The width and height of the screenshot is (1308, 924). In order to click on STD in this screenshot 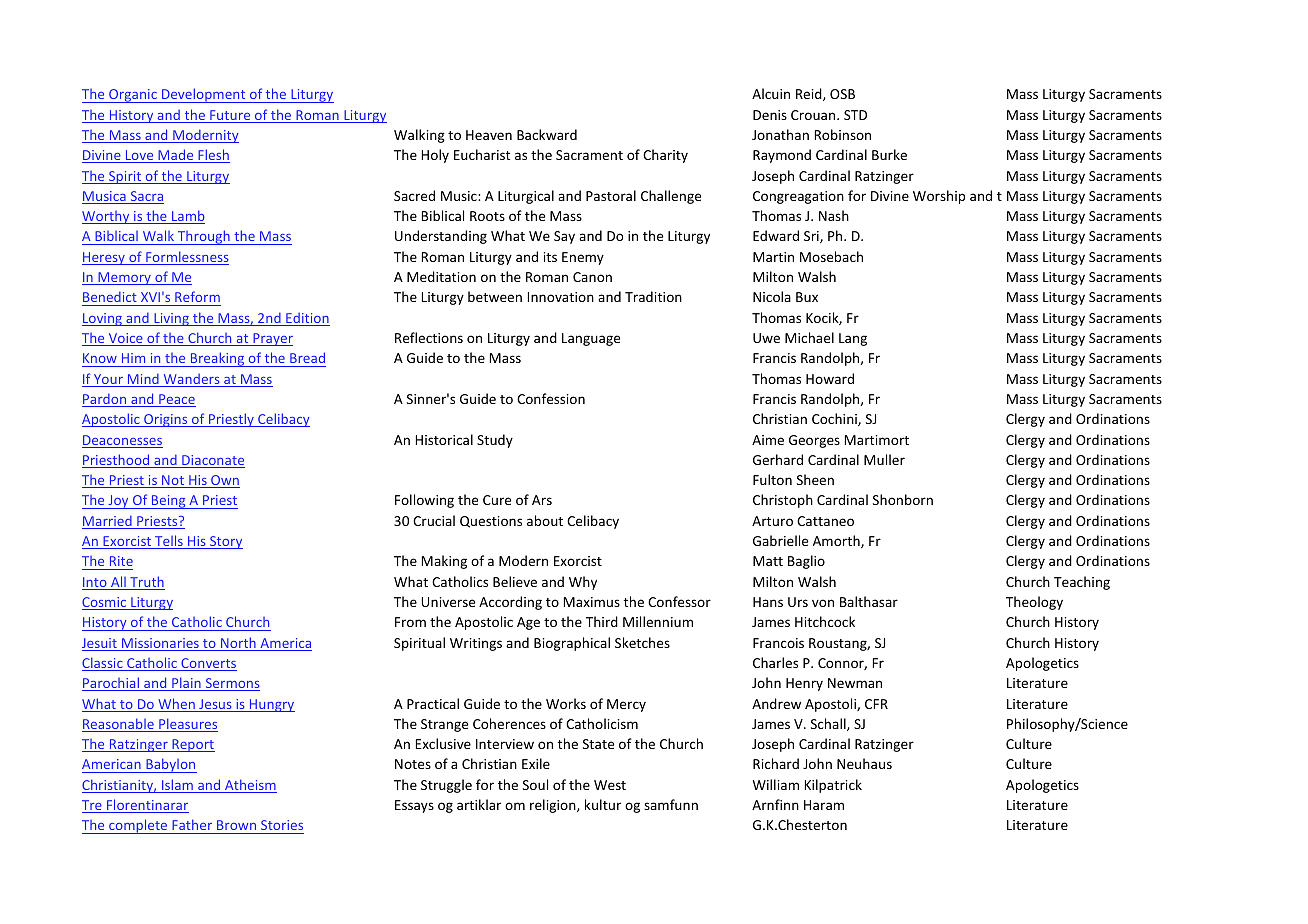, I will do `click(855, 115)`.
